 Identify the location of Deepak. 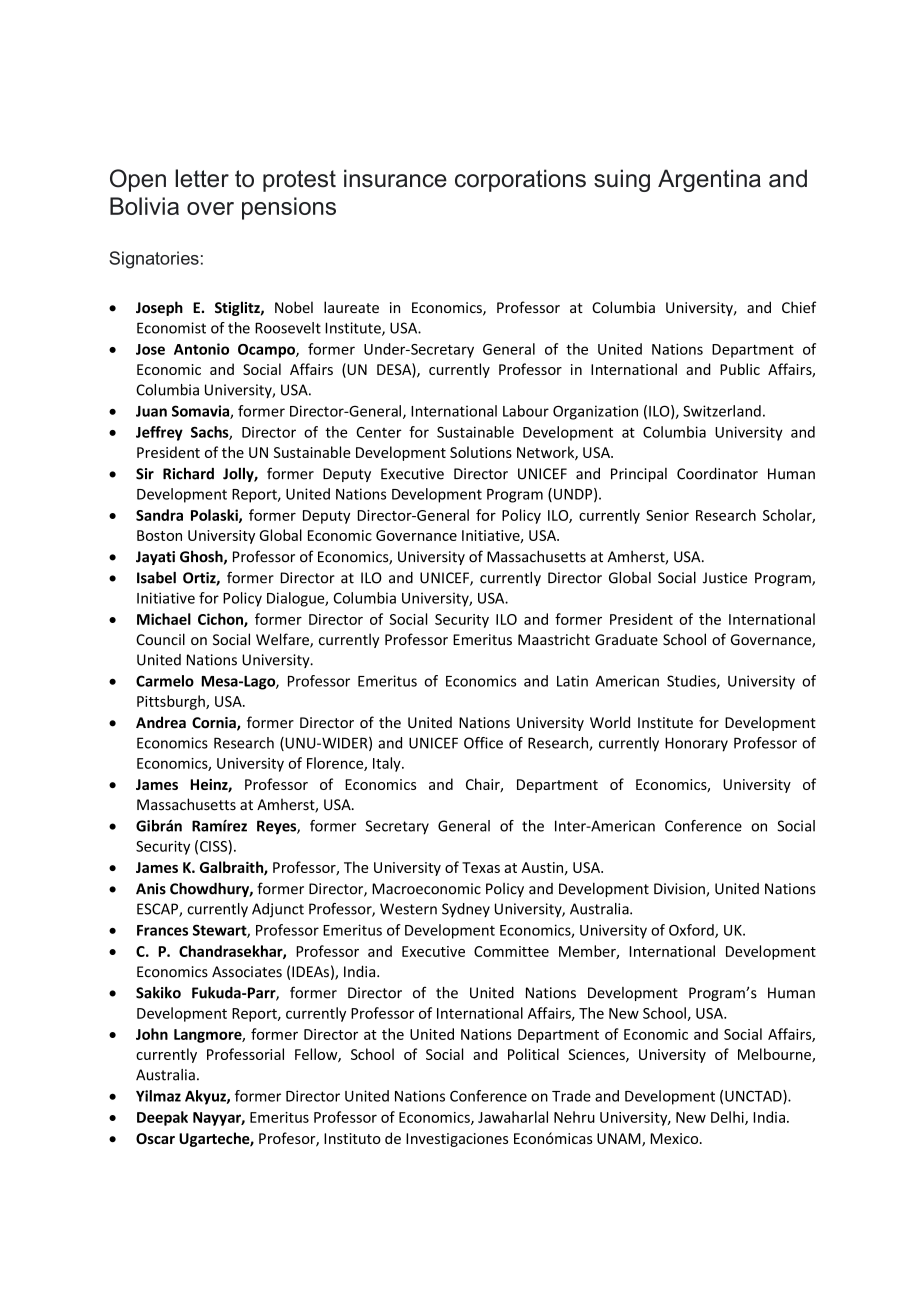
(162, 1118).
